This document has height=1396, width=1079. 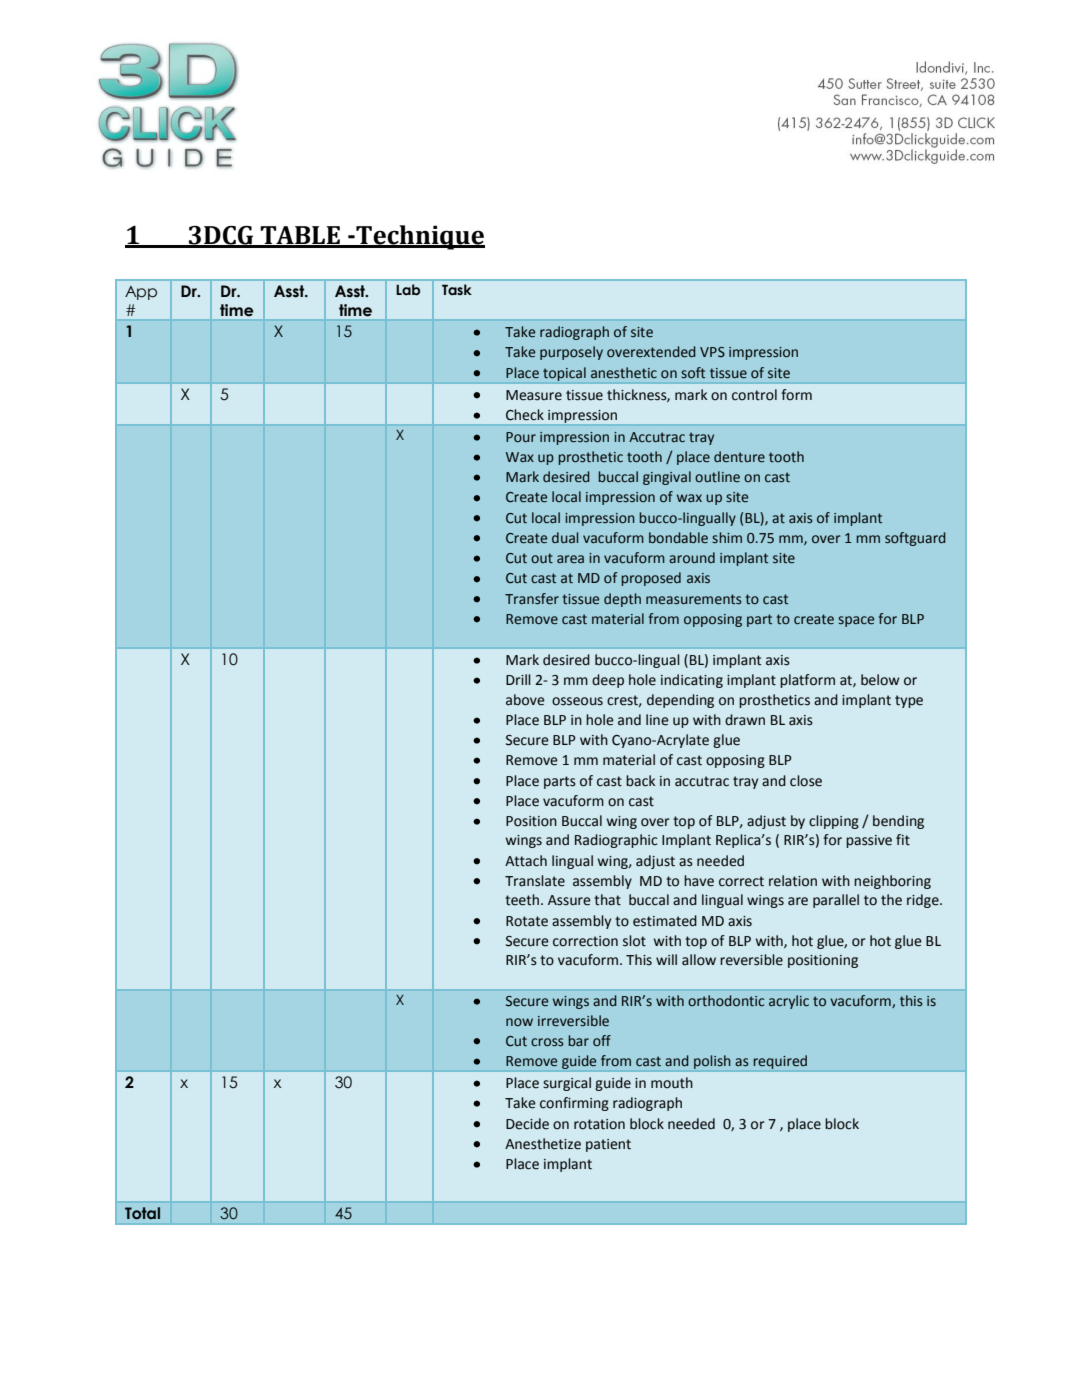 I want to click on VPS, so click(x=712, y=352).
